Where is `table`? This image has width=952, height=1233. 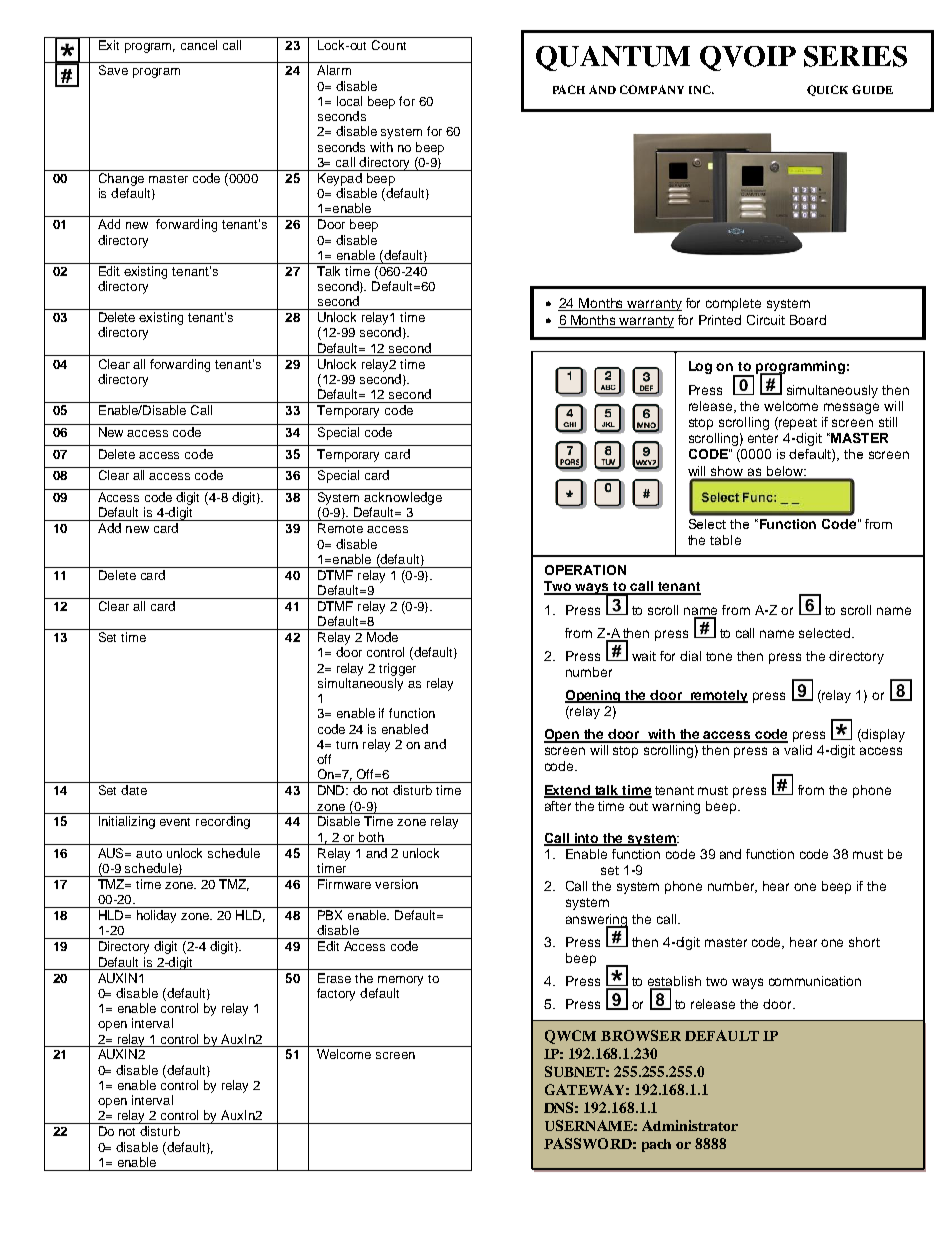 table is located at coordinates (725, 540).
